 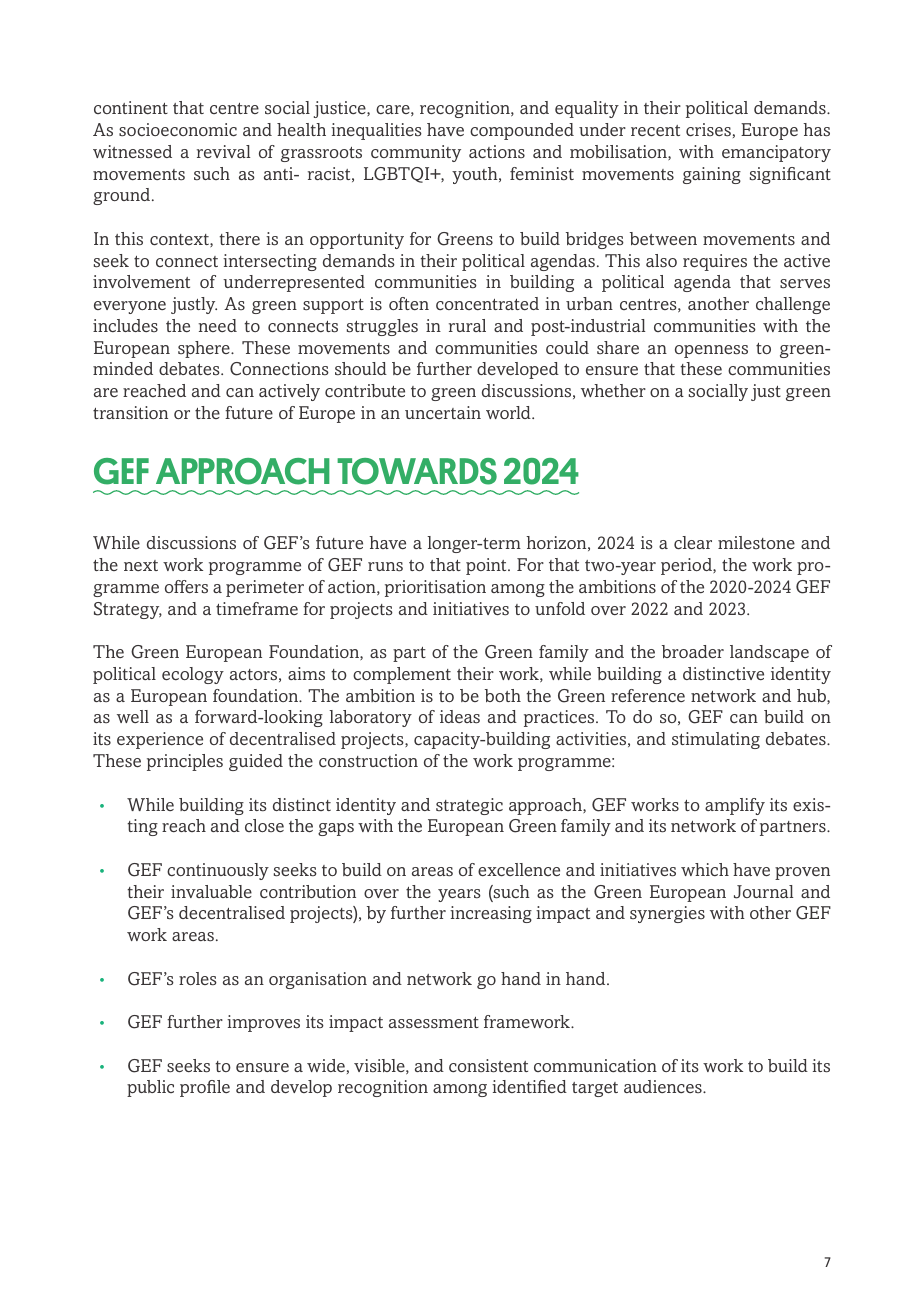 I want to click on ideas, so click(x=460, y=717).
